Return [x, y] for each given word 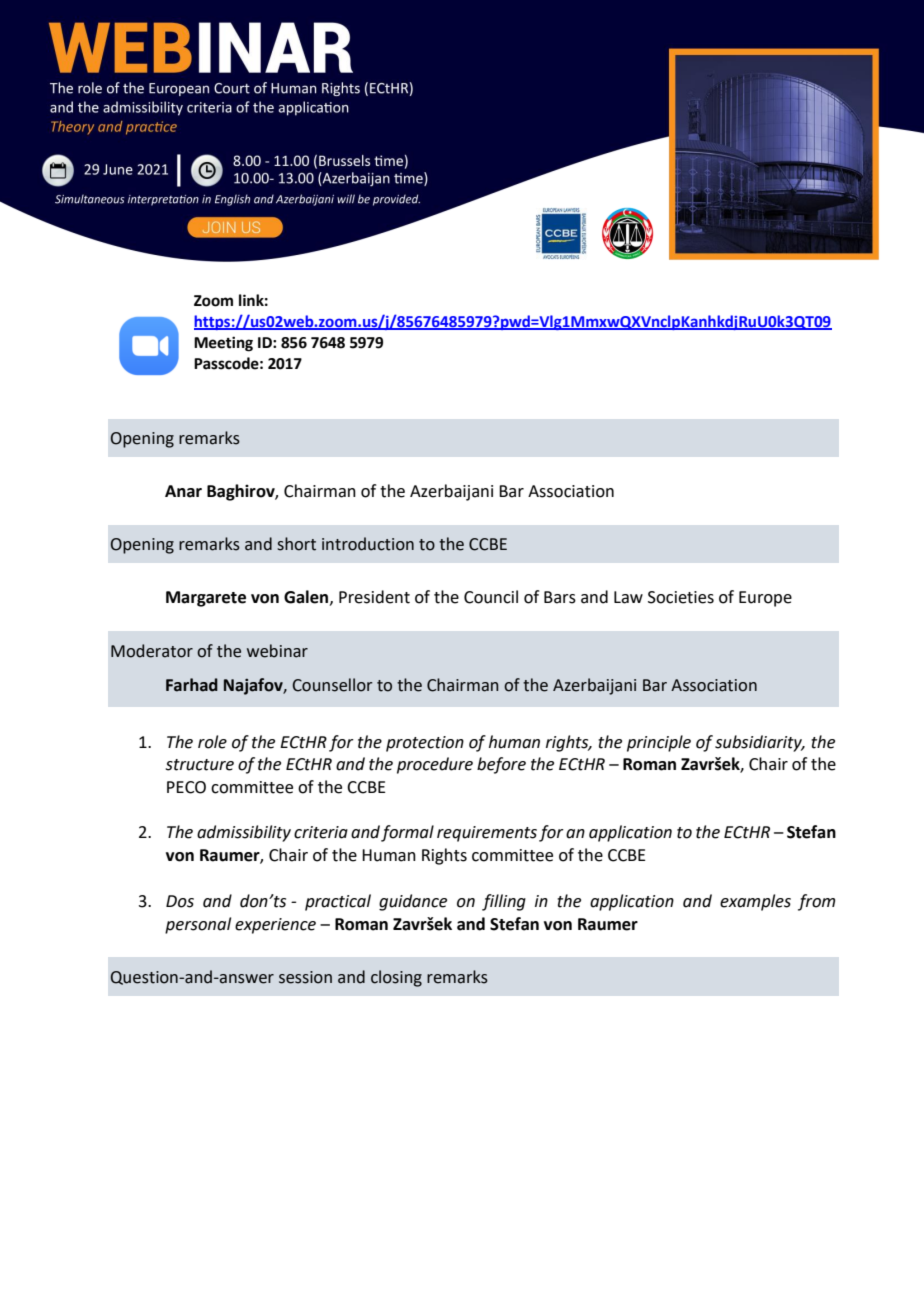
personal [198, 925]
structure [199, 765]
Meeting [223, 344]
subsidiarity [759, 743]
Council [491, 597]
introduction [368, 544]
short [296, 544]
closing [396, 978]
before [501, 765]
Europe [765, 599]
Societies [681, 597]
